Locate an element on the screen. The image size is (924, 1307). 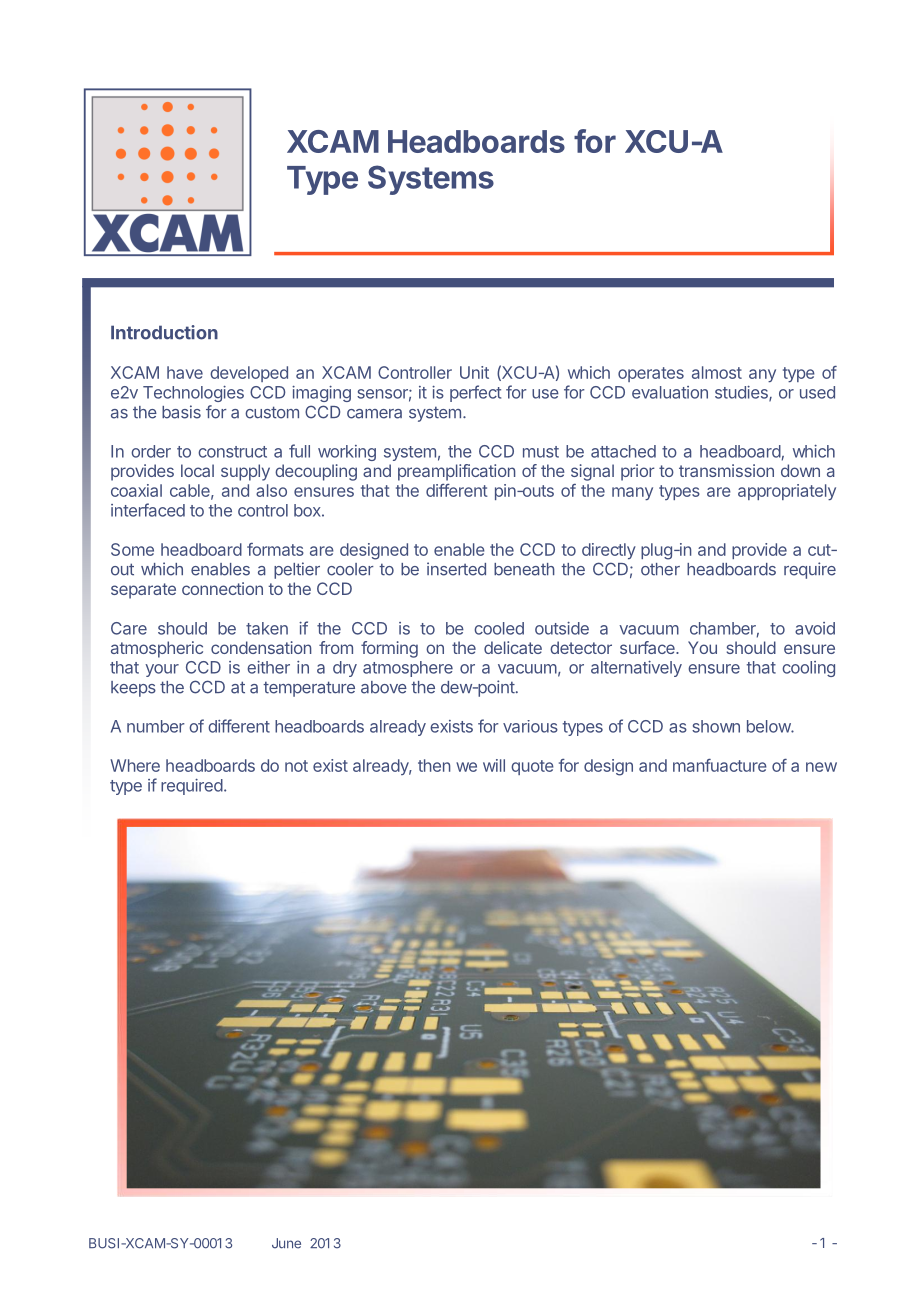
will is located at coordinates (494, 765).
